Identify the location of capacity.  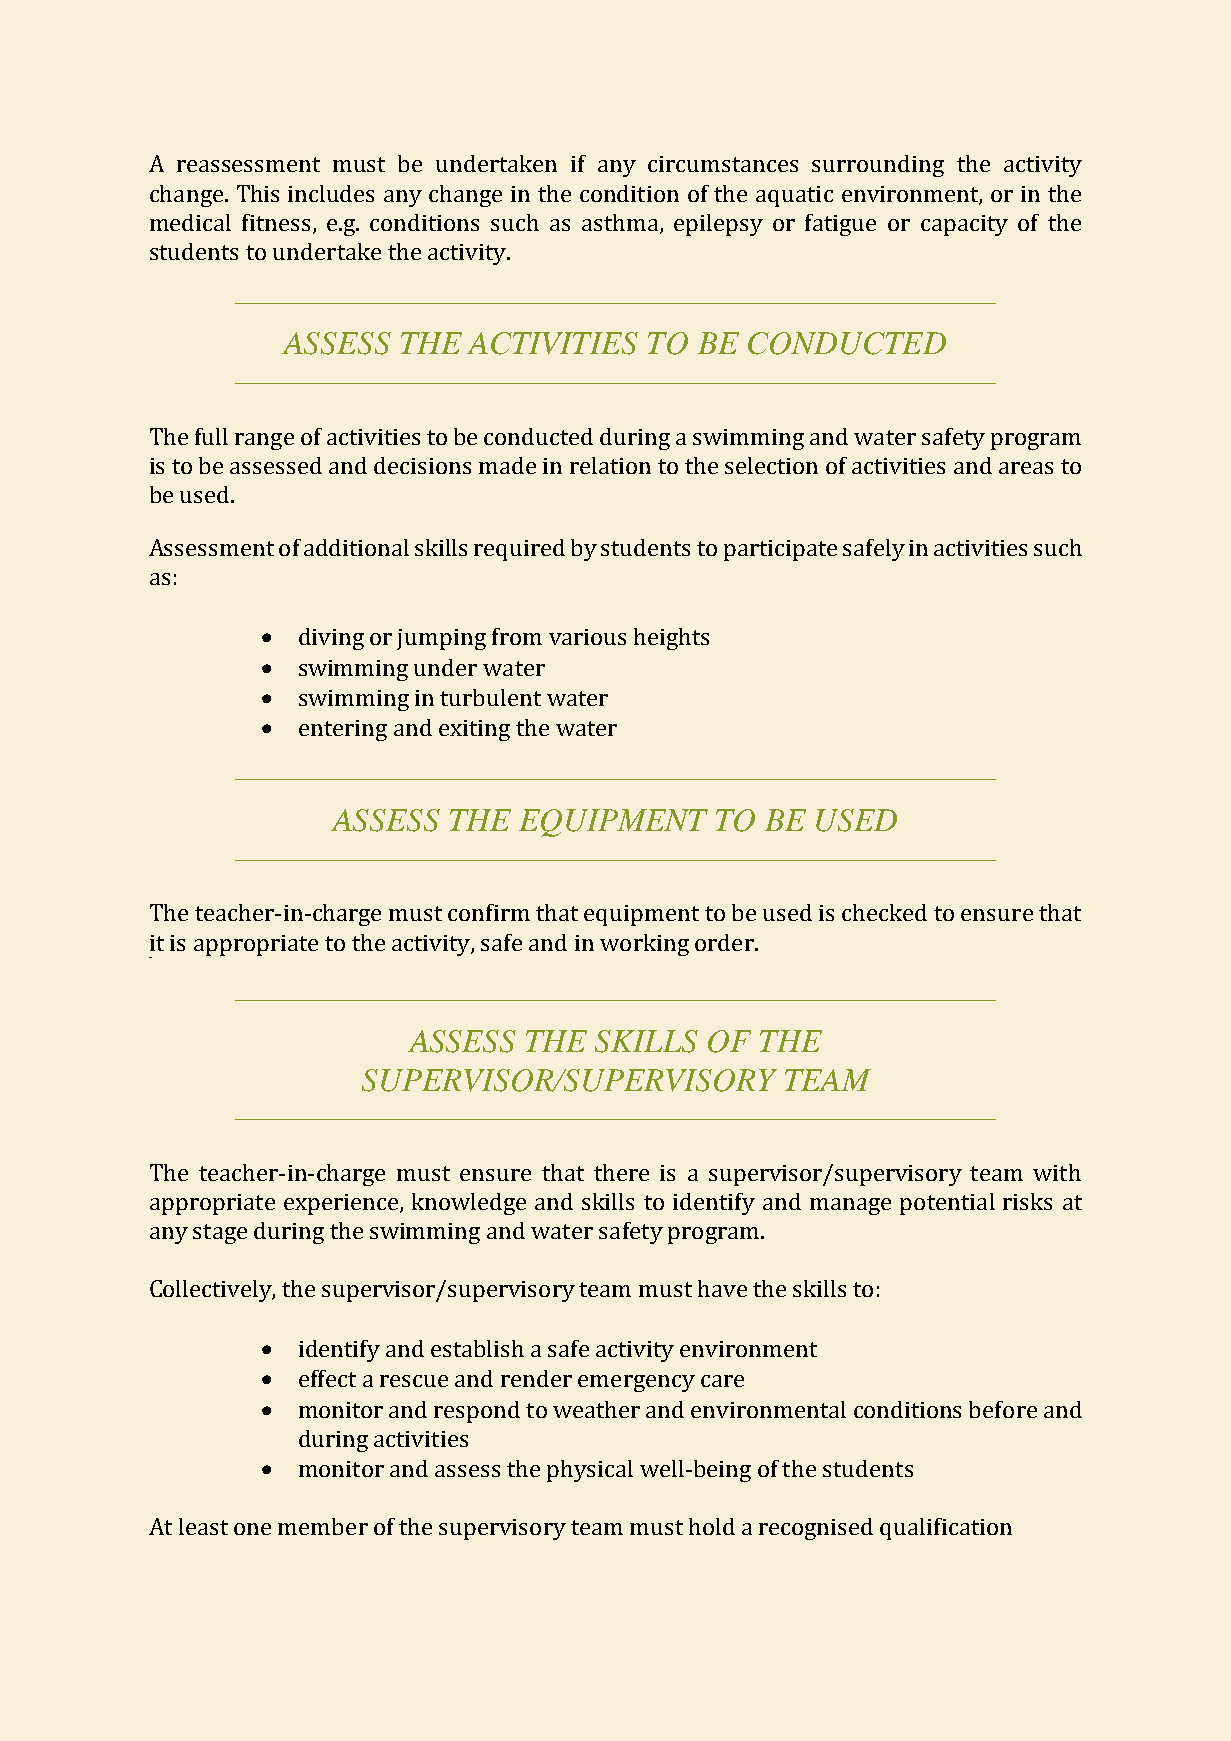
(964, 225).
